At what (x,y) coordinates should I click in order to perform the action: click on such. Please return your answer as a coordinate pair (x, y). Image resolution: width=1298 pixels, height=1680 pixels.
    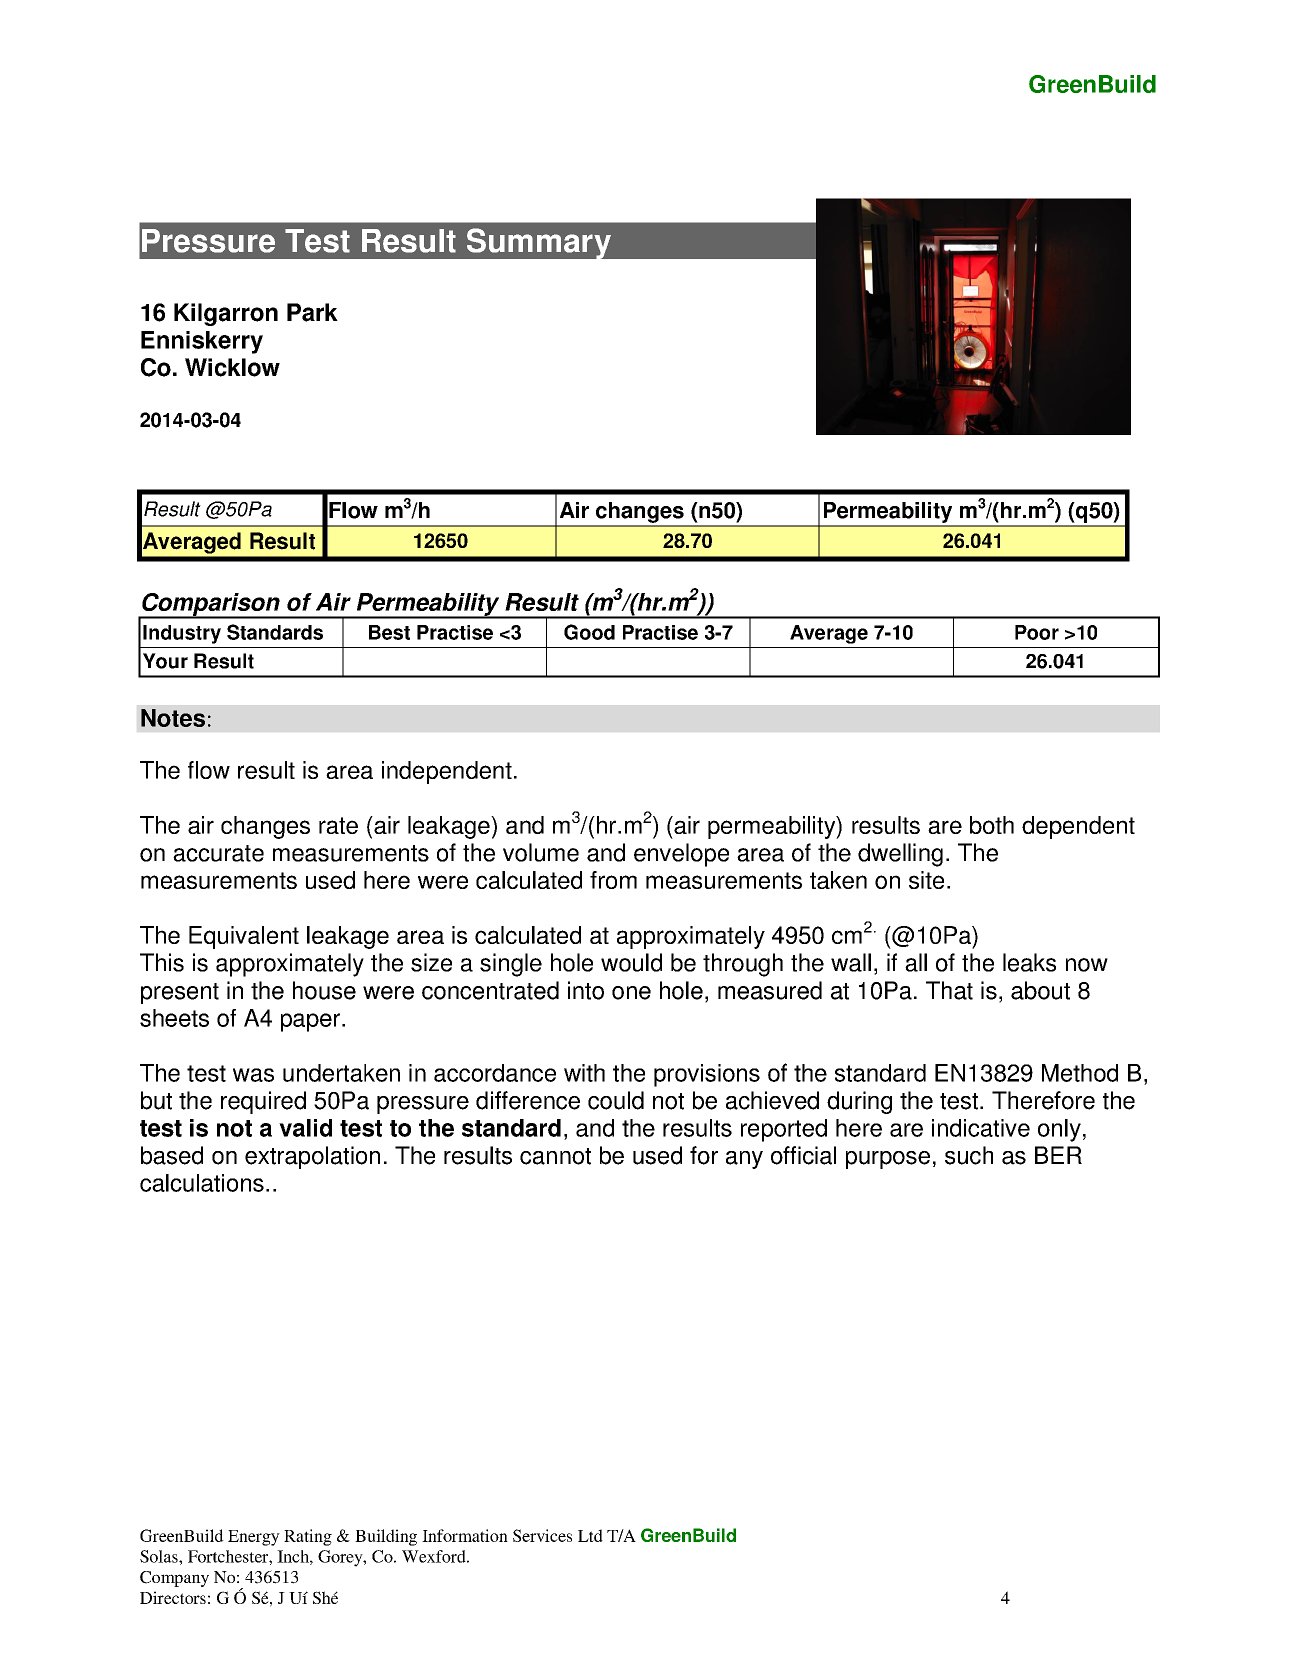
    Looking at the image, I should click on (969, 1155).
